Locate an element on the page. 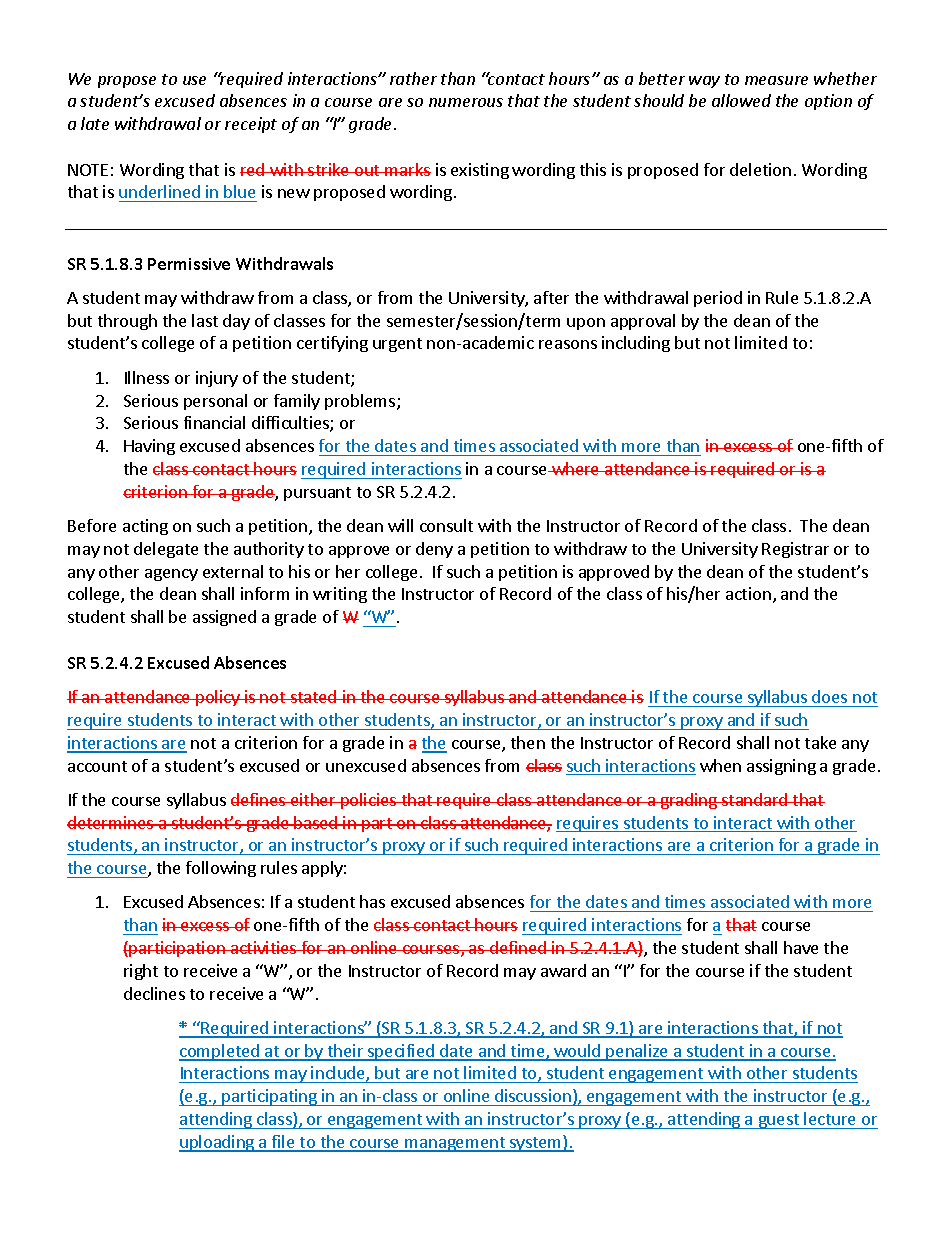 The image size is (952, 1233). consult is located at coordinates (446, 525).
